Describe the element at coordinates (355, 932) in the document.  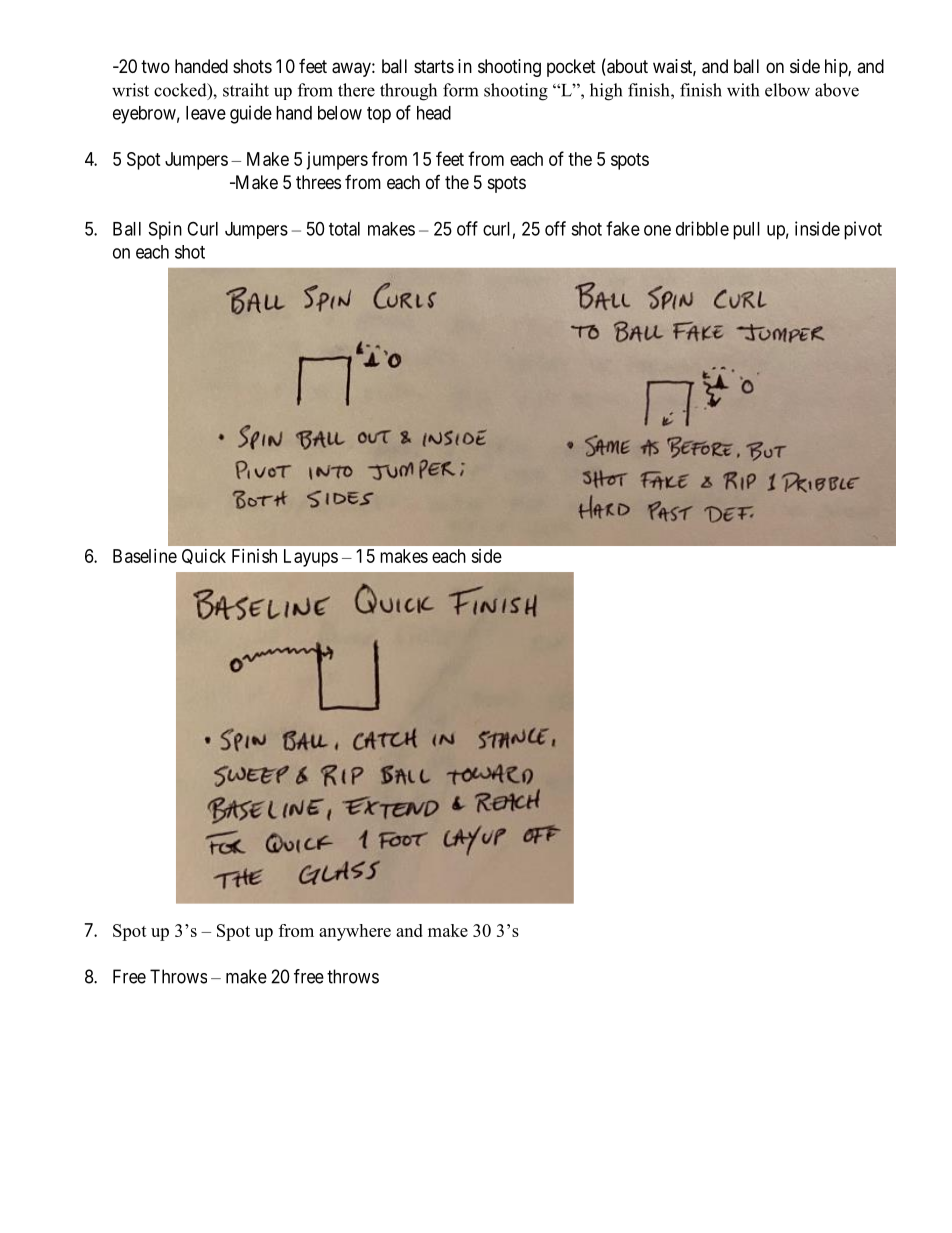
I see `anywhere` at that location.
